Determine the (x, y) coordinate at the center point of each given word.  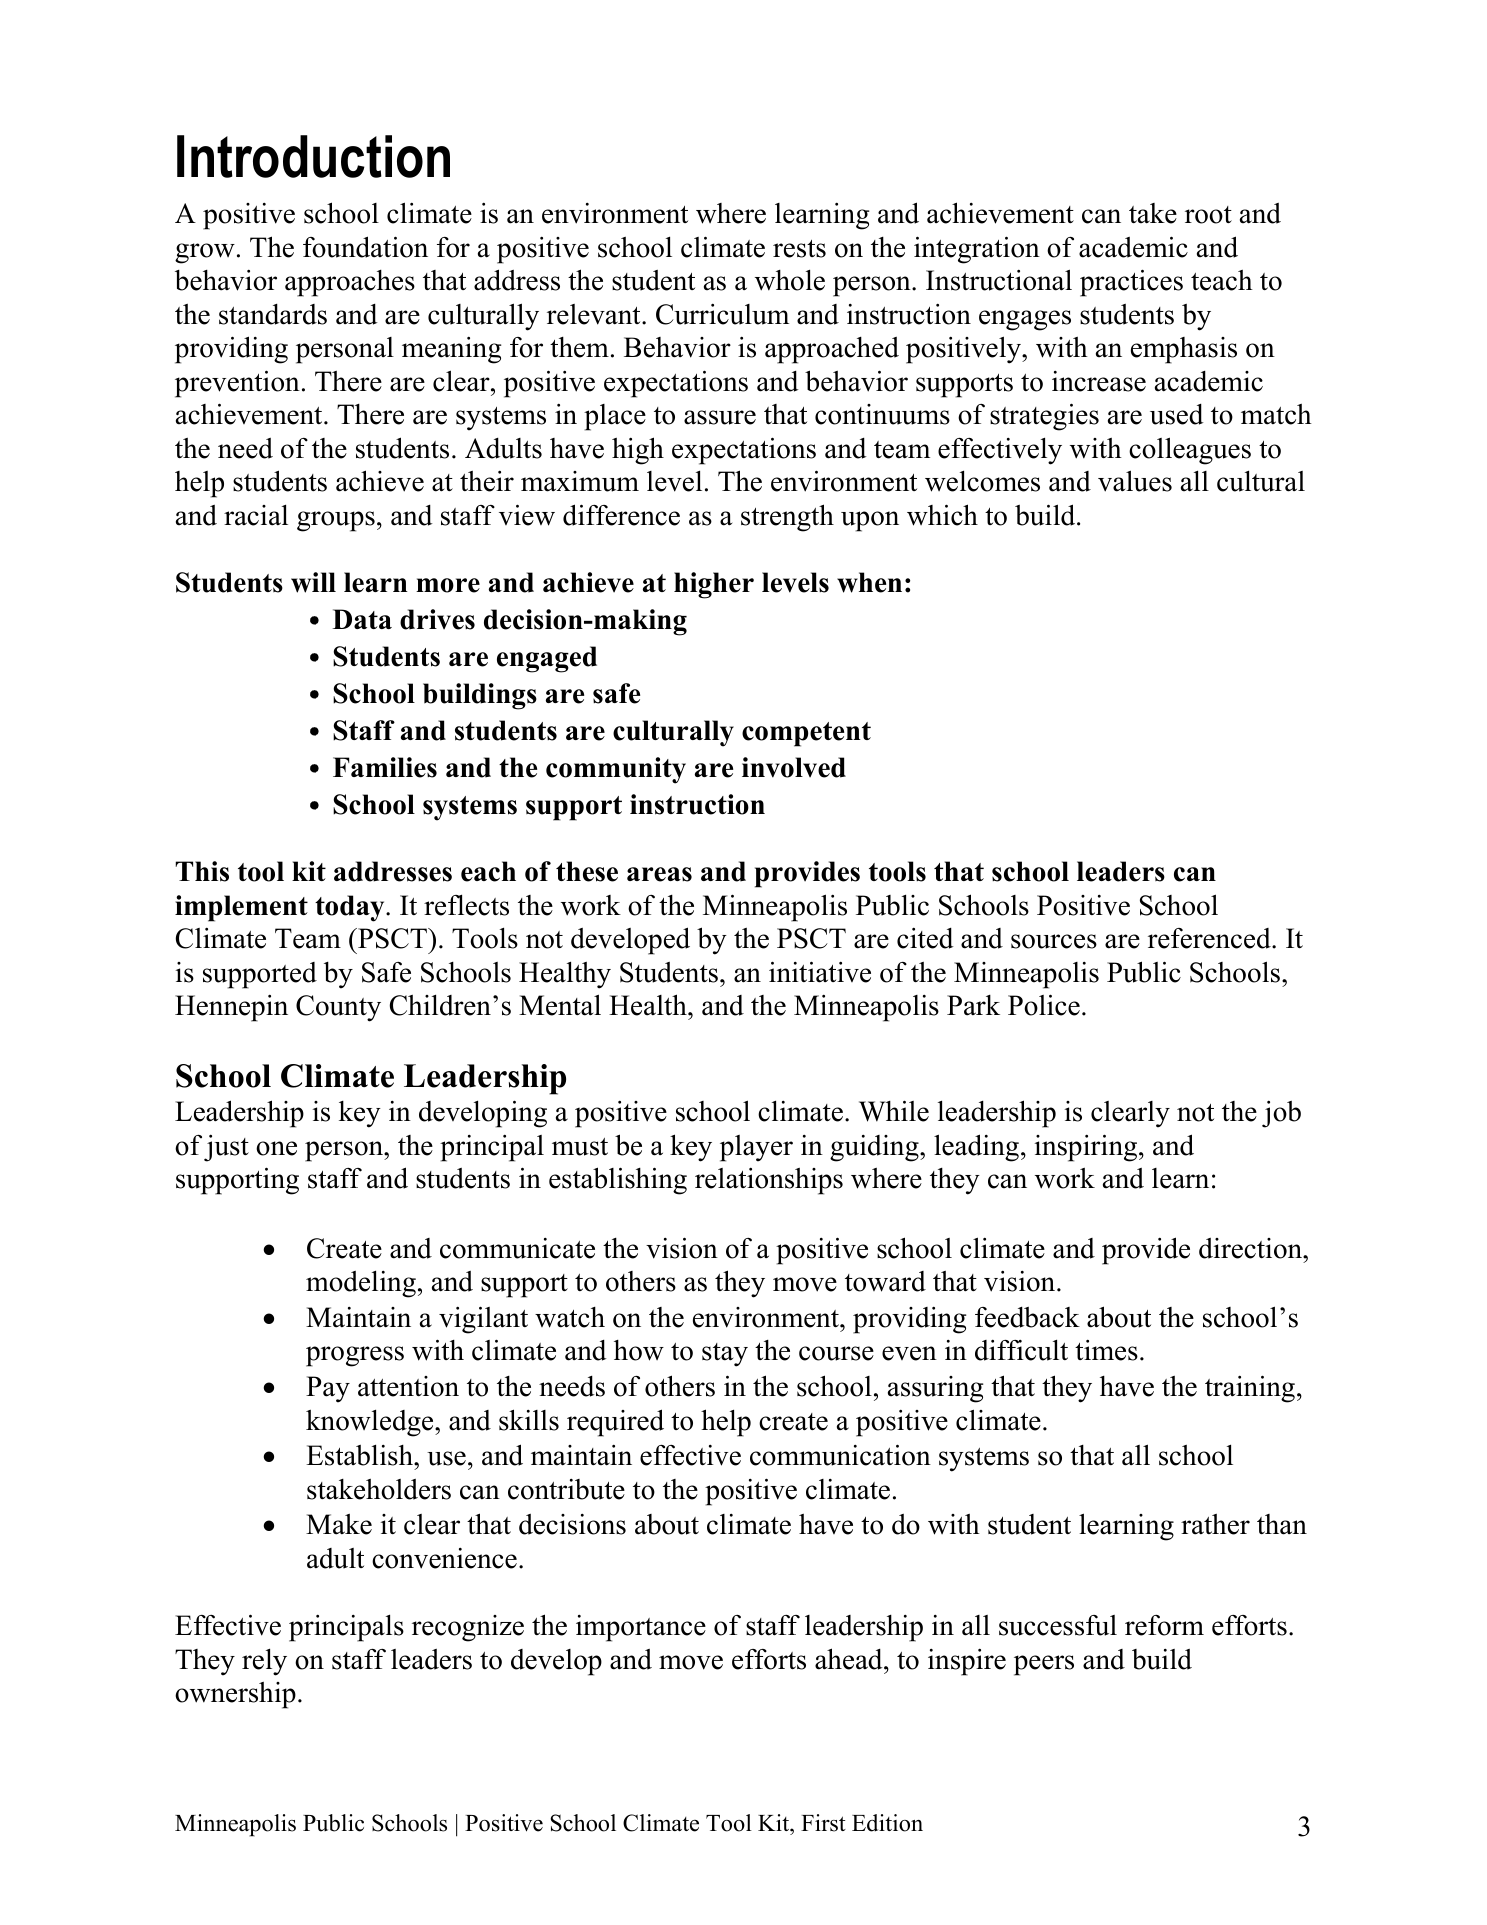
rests (799, 249)
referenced (1210, 938)
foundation (365, 247)
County (338, 1008)
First (823, 1823)
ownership (235, 1695)
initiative (820, 972)
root (1208, 215)
